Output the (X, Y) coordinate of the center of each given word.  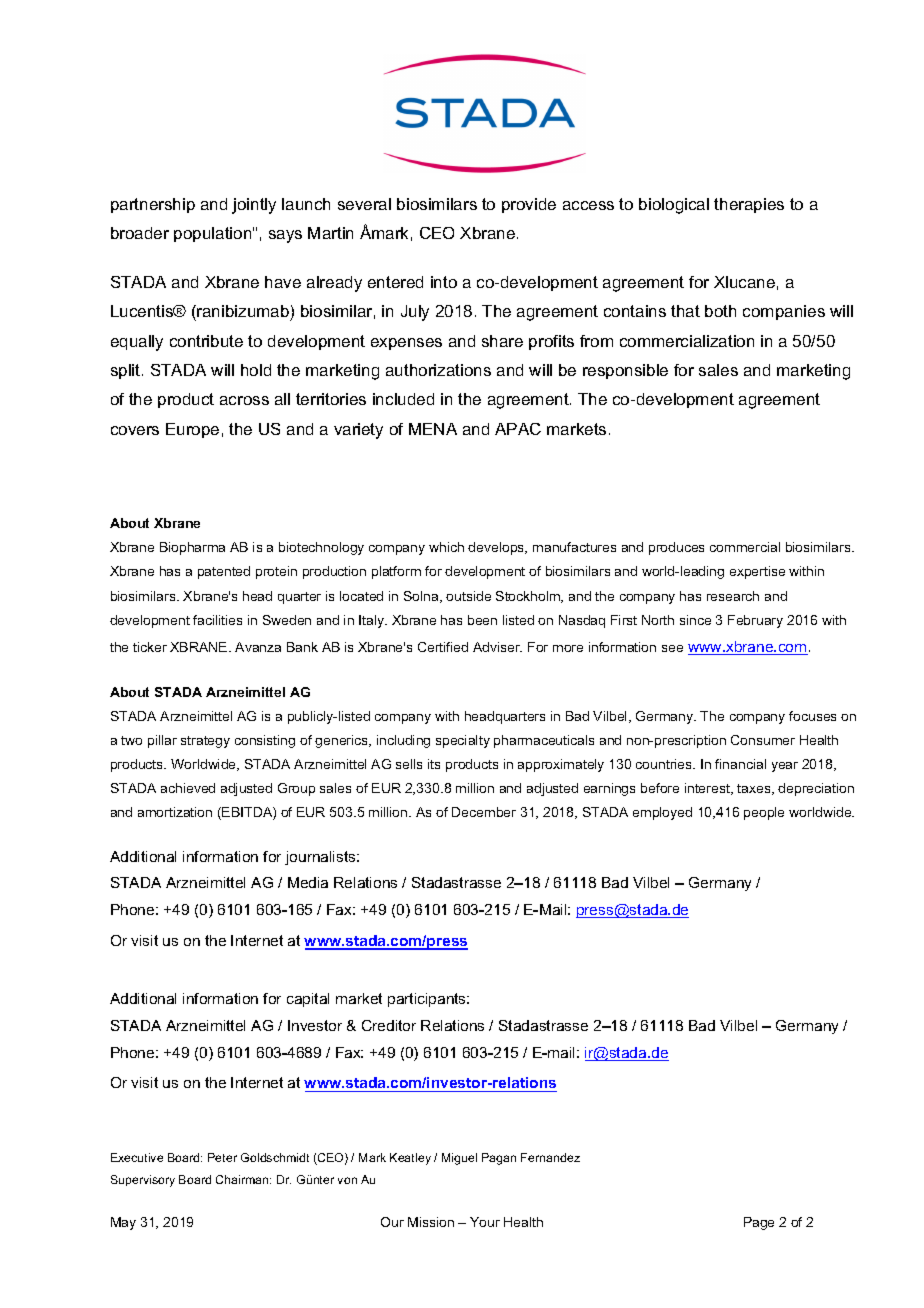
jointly (254, 206)
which (446, 547)
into (444, 282)
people (764, 813)
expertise (757, 572)
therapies (749, 205)
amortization (175, 812)
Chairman (243, 1179)
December (484, 812)
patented (224, 572)
